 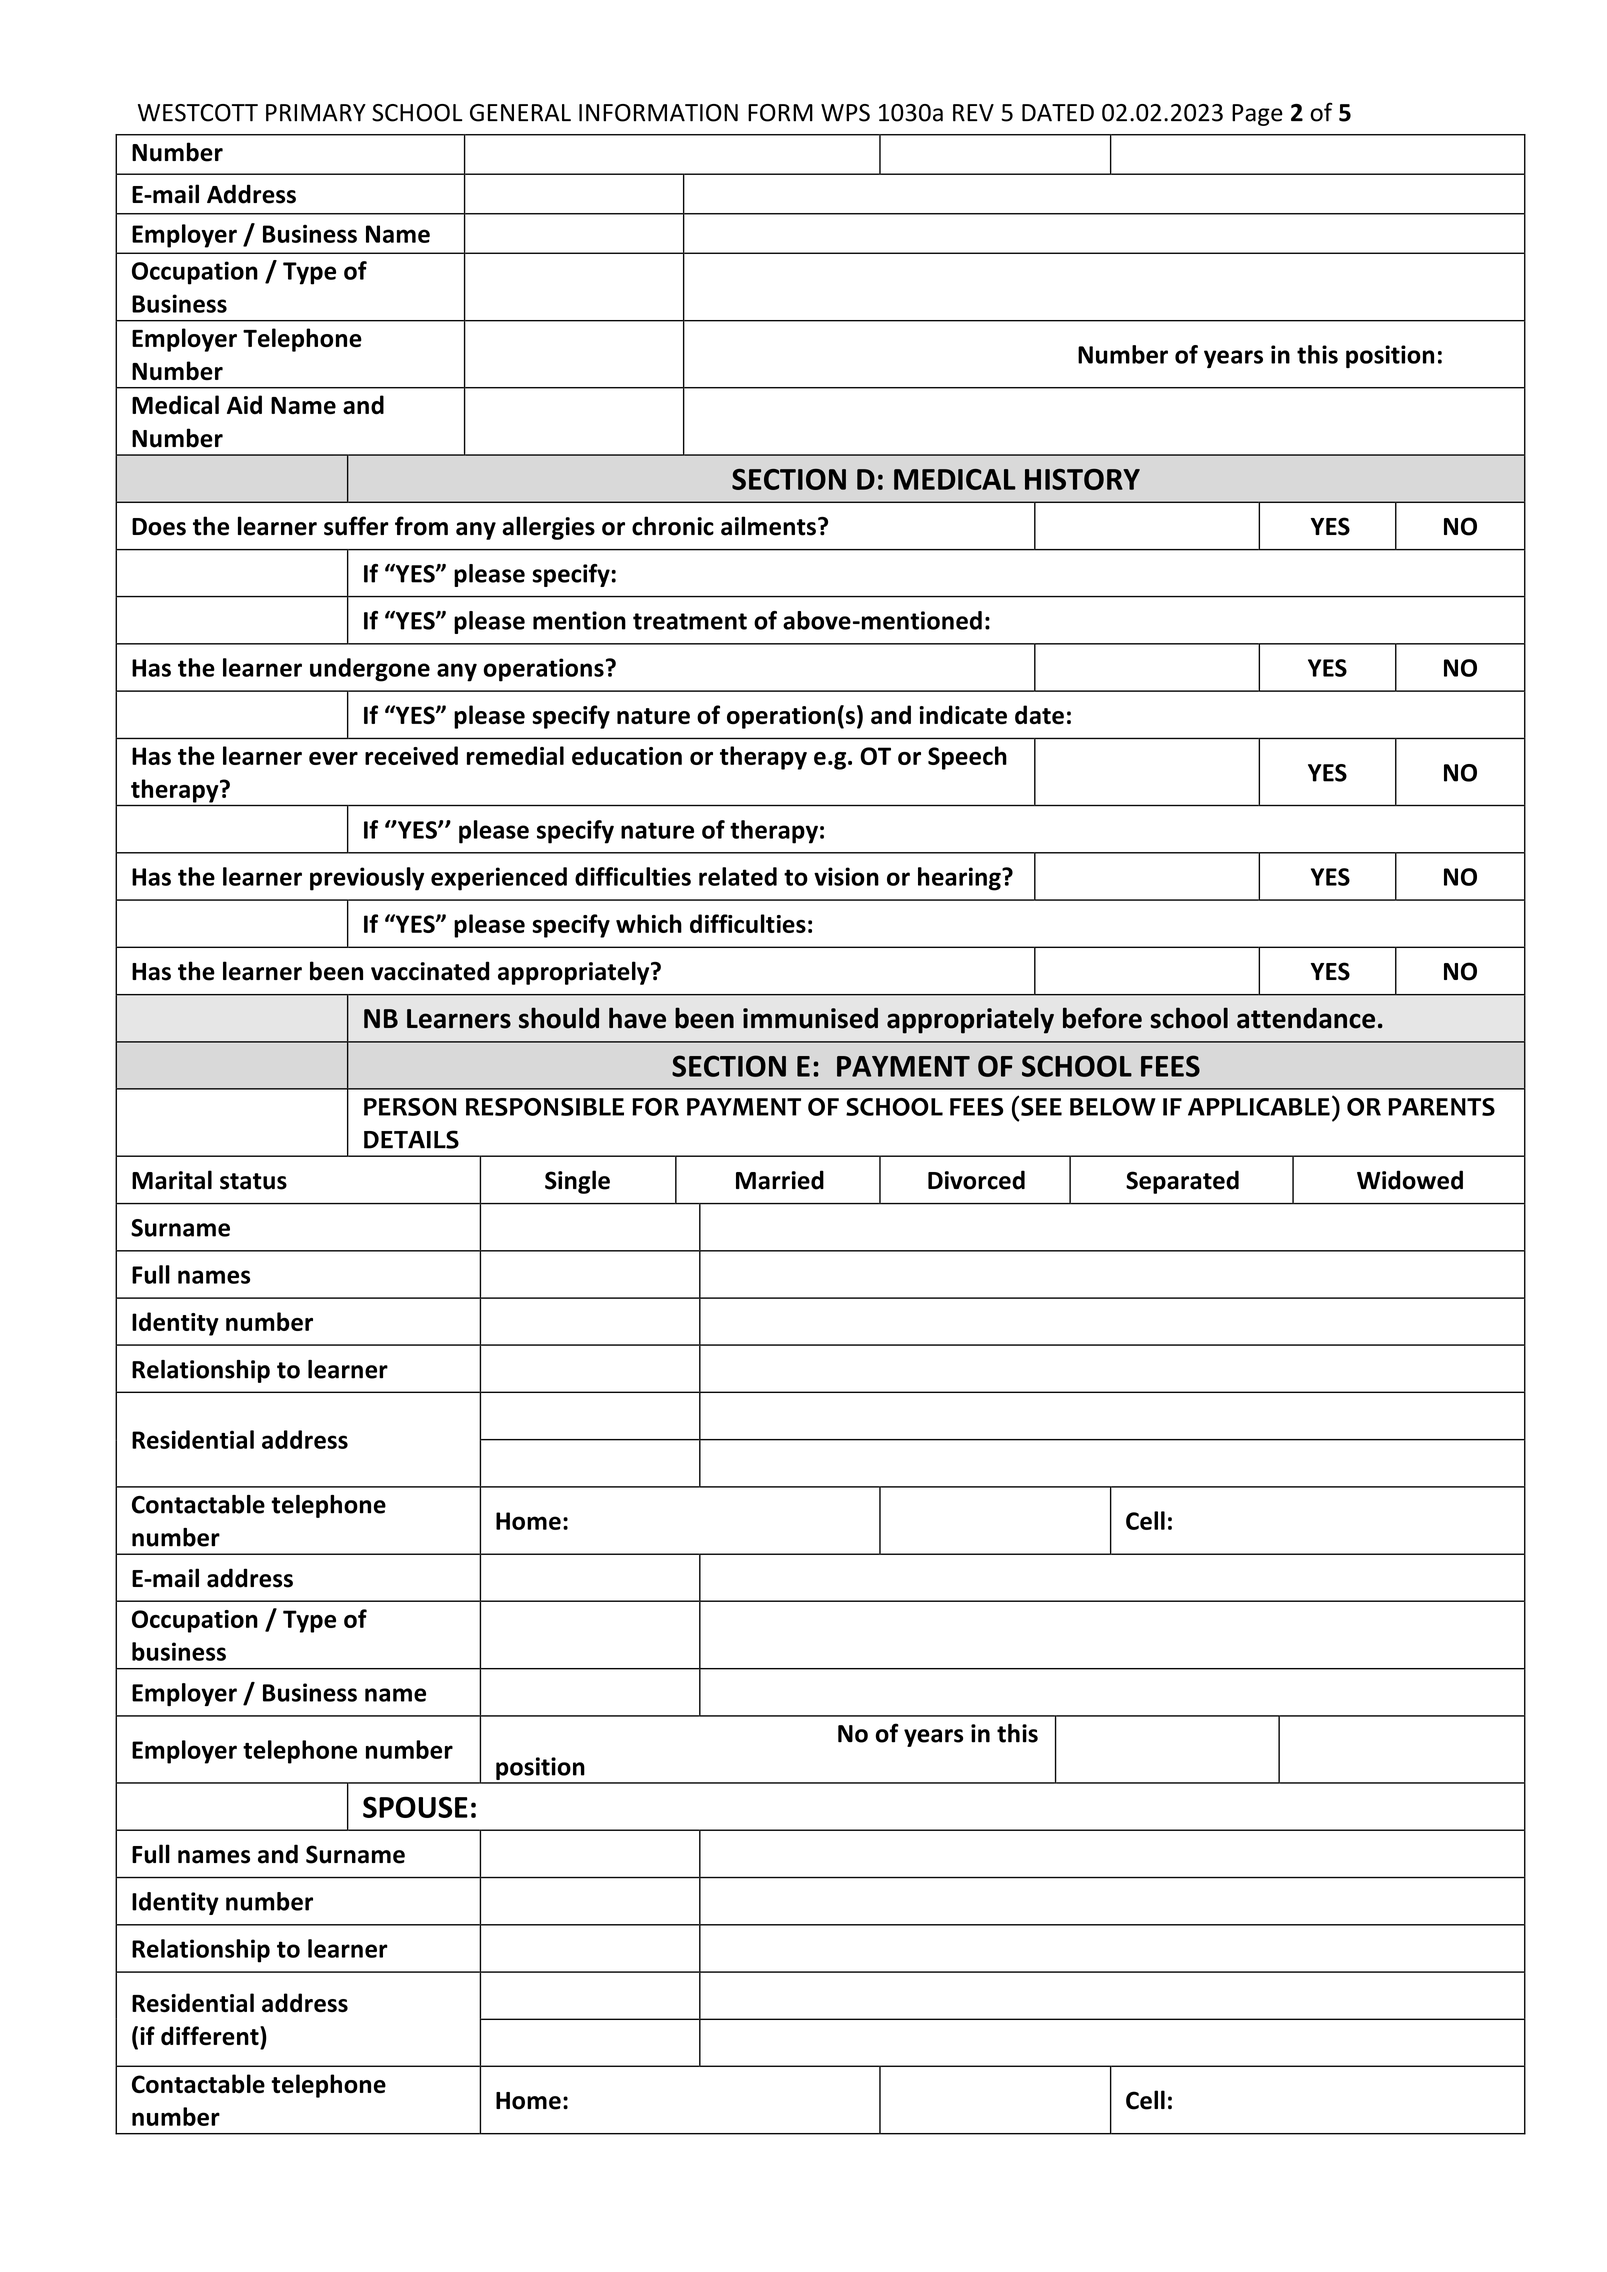 I want to click on vision, so click(x=846, y=876).
